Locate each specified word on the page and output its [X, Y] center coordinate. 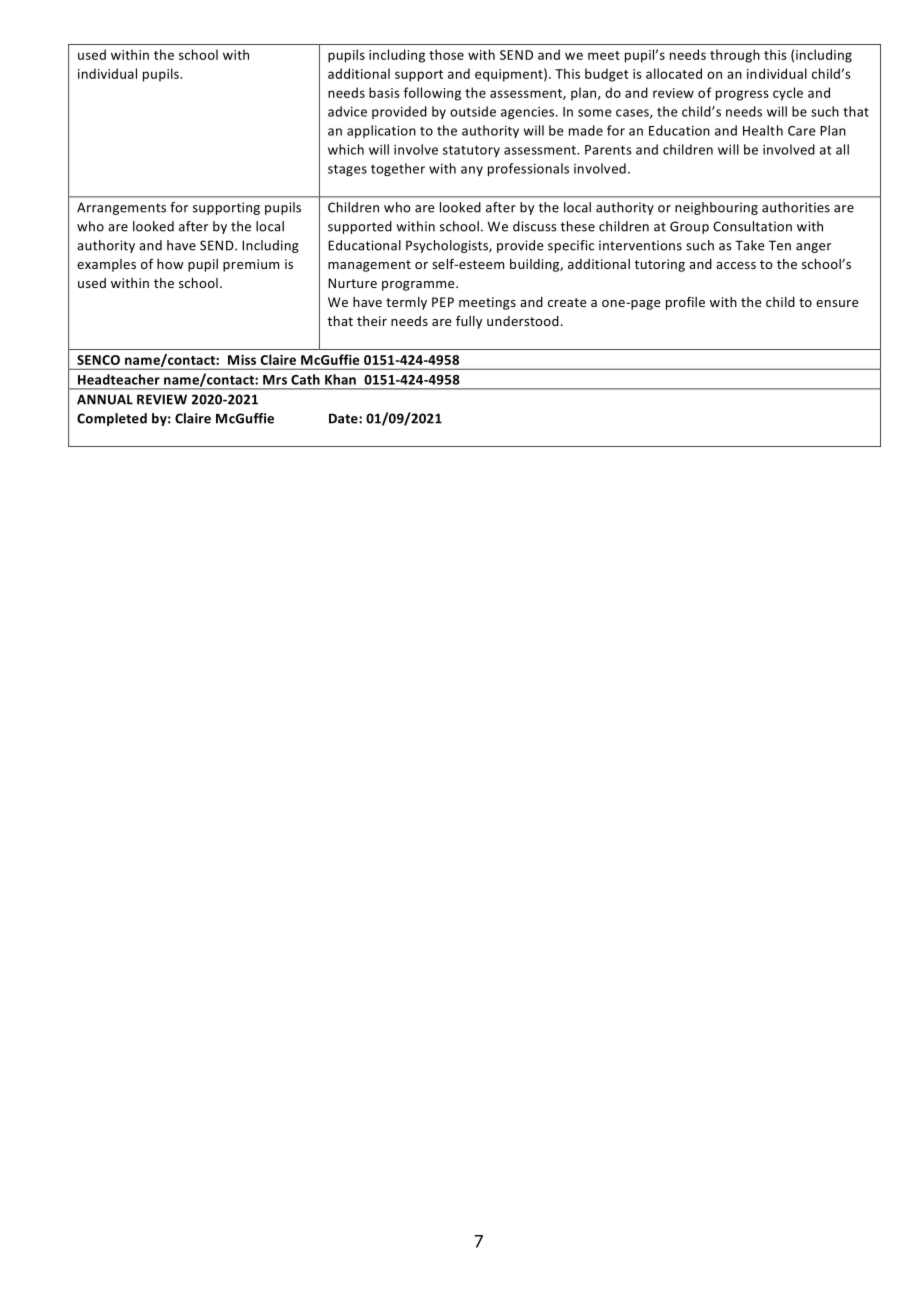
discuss [535, 226]
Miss [242, 360]
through [735, 56]
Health [763, 130]
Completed [112, 419]
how [170, 264]
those [446, 54]
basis [384, 92]
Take [749, 245]
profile [685, 303]
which [346, 149]
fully [469, 322]
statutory [471, 151]
